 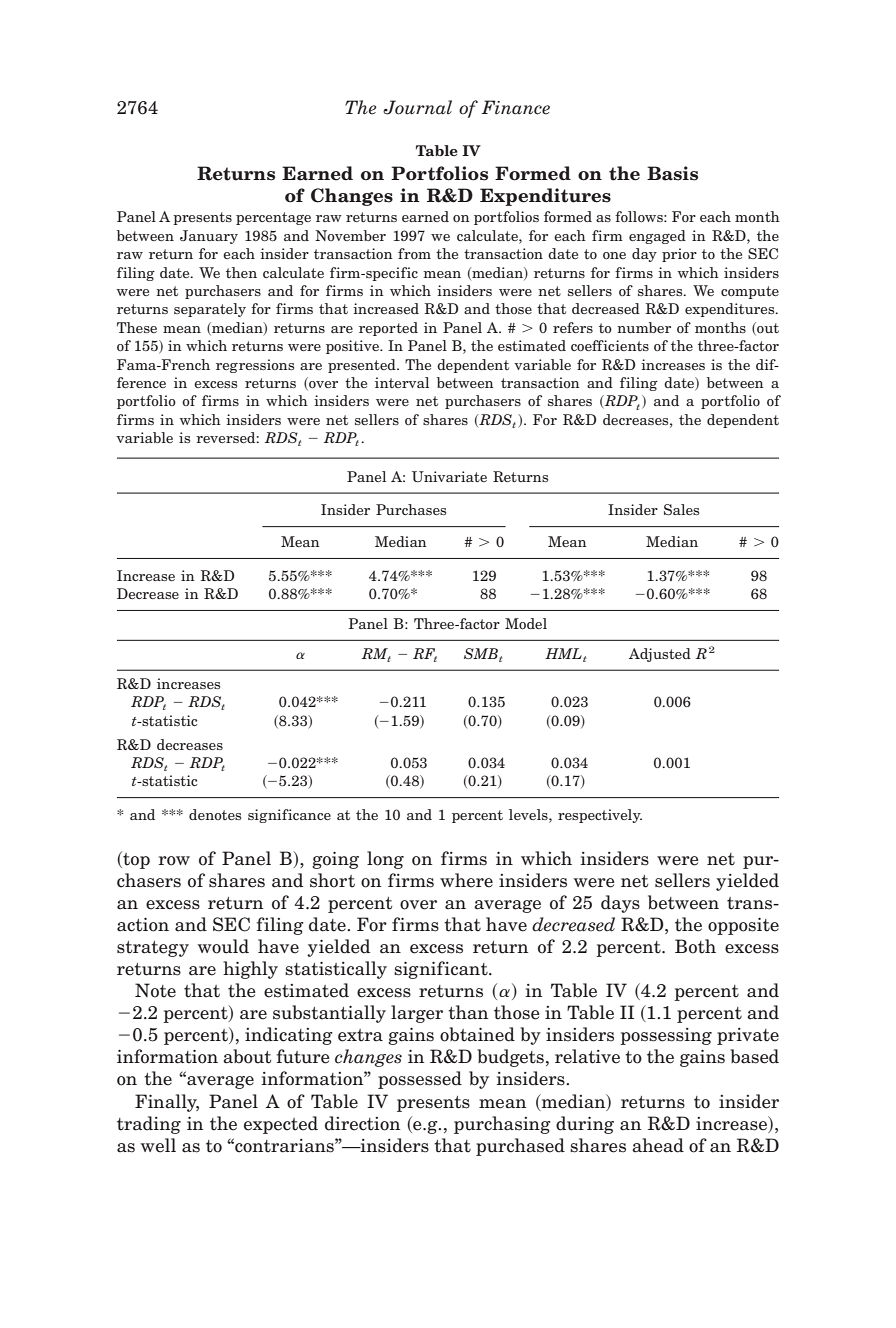 What do you see at coordinates (289, 816) in the document?
I see `significance` at bounding box center [289, 816].
